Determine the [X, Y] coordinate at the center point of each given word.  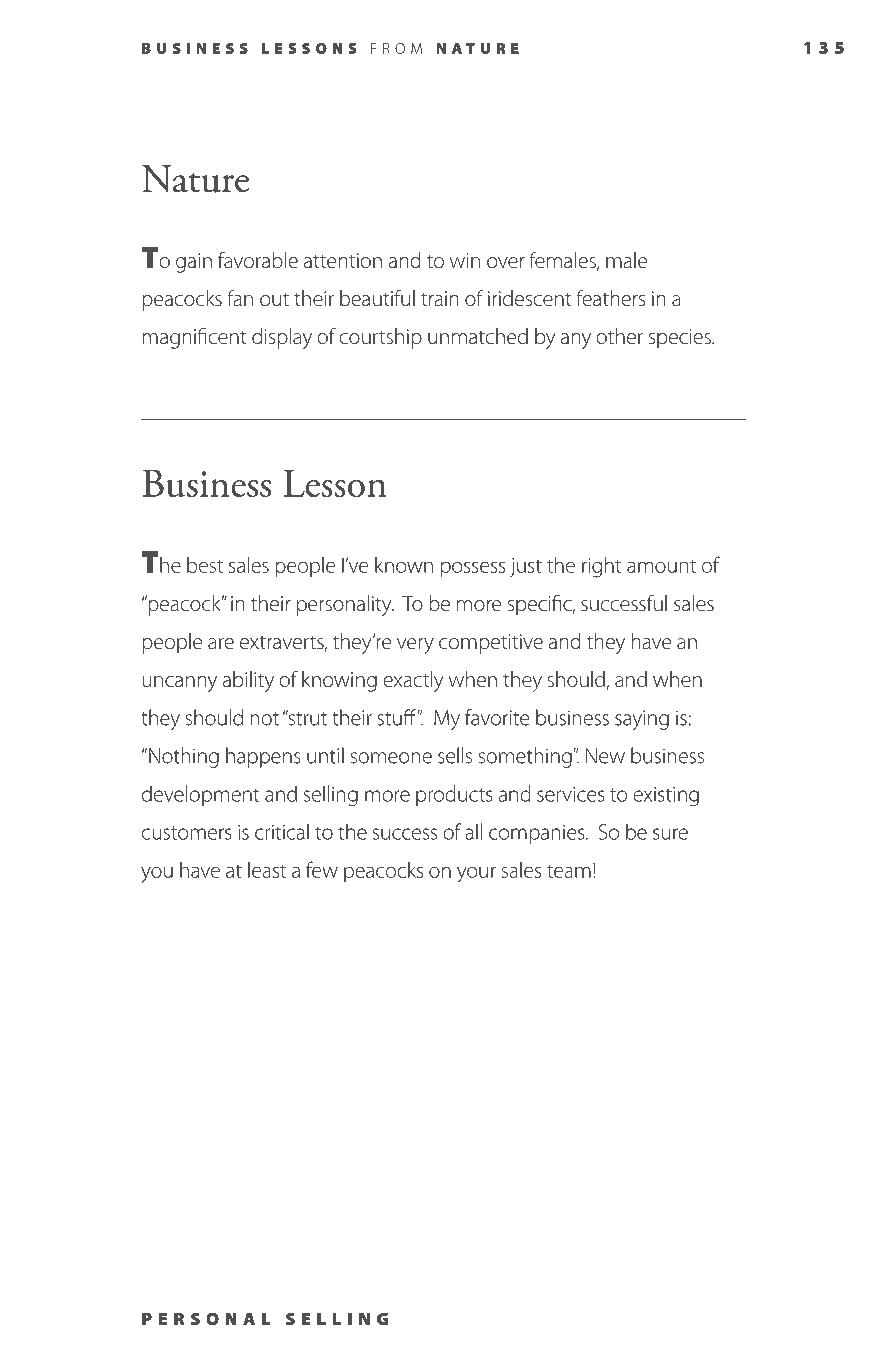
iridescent [530, 298]
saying [642, 720]
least [267, 870]
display [282, 338]
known [404, 565]
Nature [195, 179]
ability [248, 681]
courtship [380, 338]
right [602, 567]
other [619, 336]
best [205, 565]
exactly [413, 681]
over [506, 263]
